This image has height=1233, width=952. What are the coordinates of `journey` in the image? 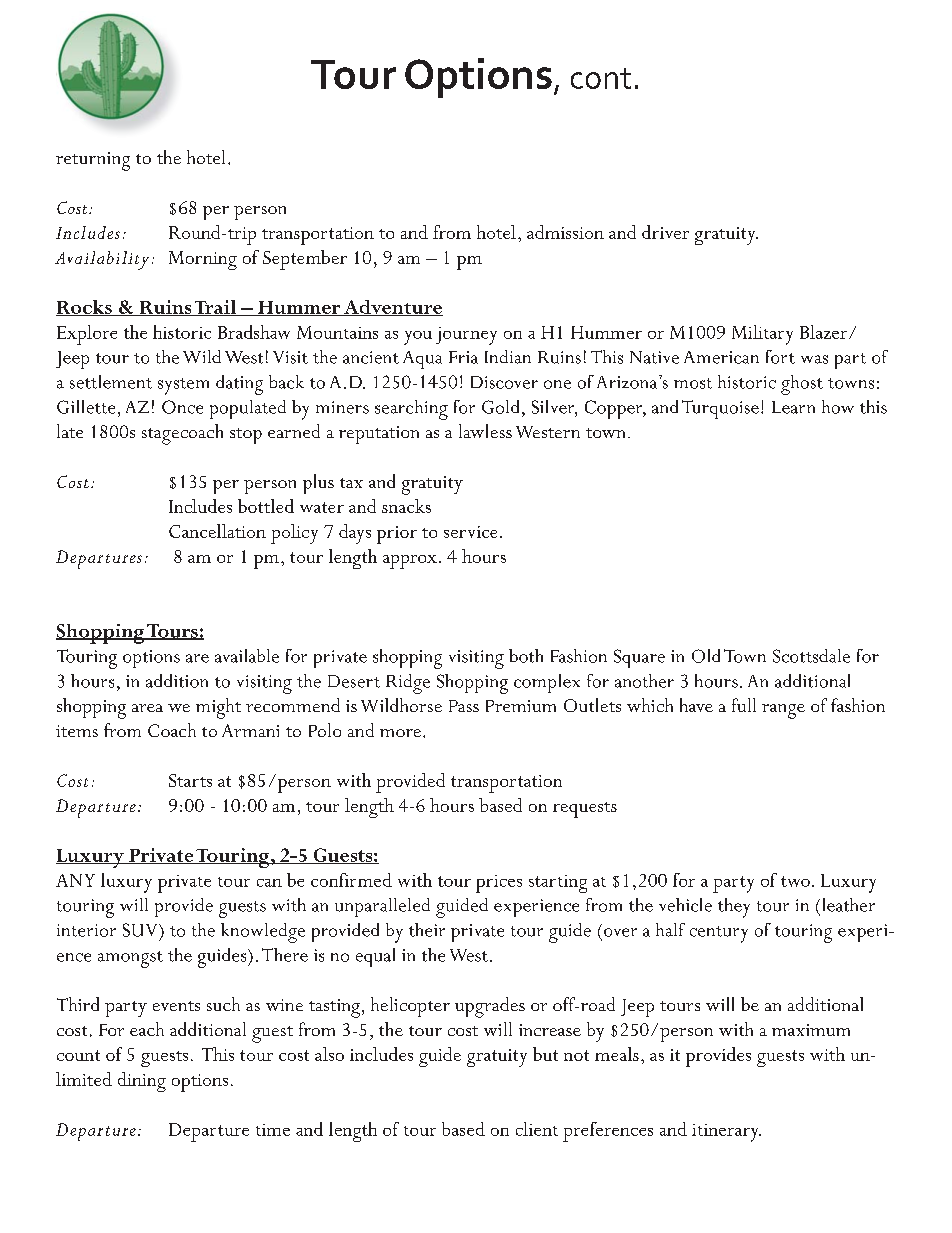 It's located at (466, 336).
